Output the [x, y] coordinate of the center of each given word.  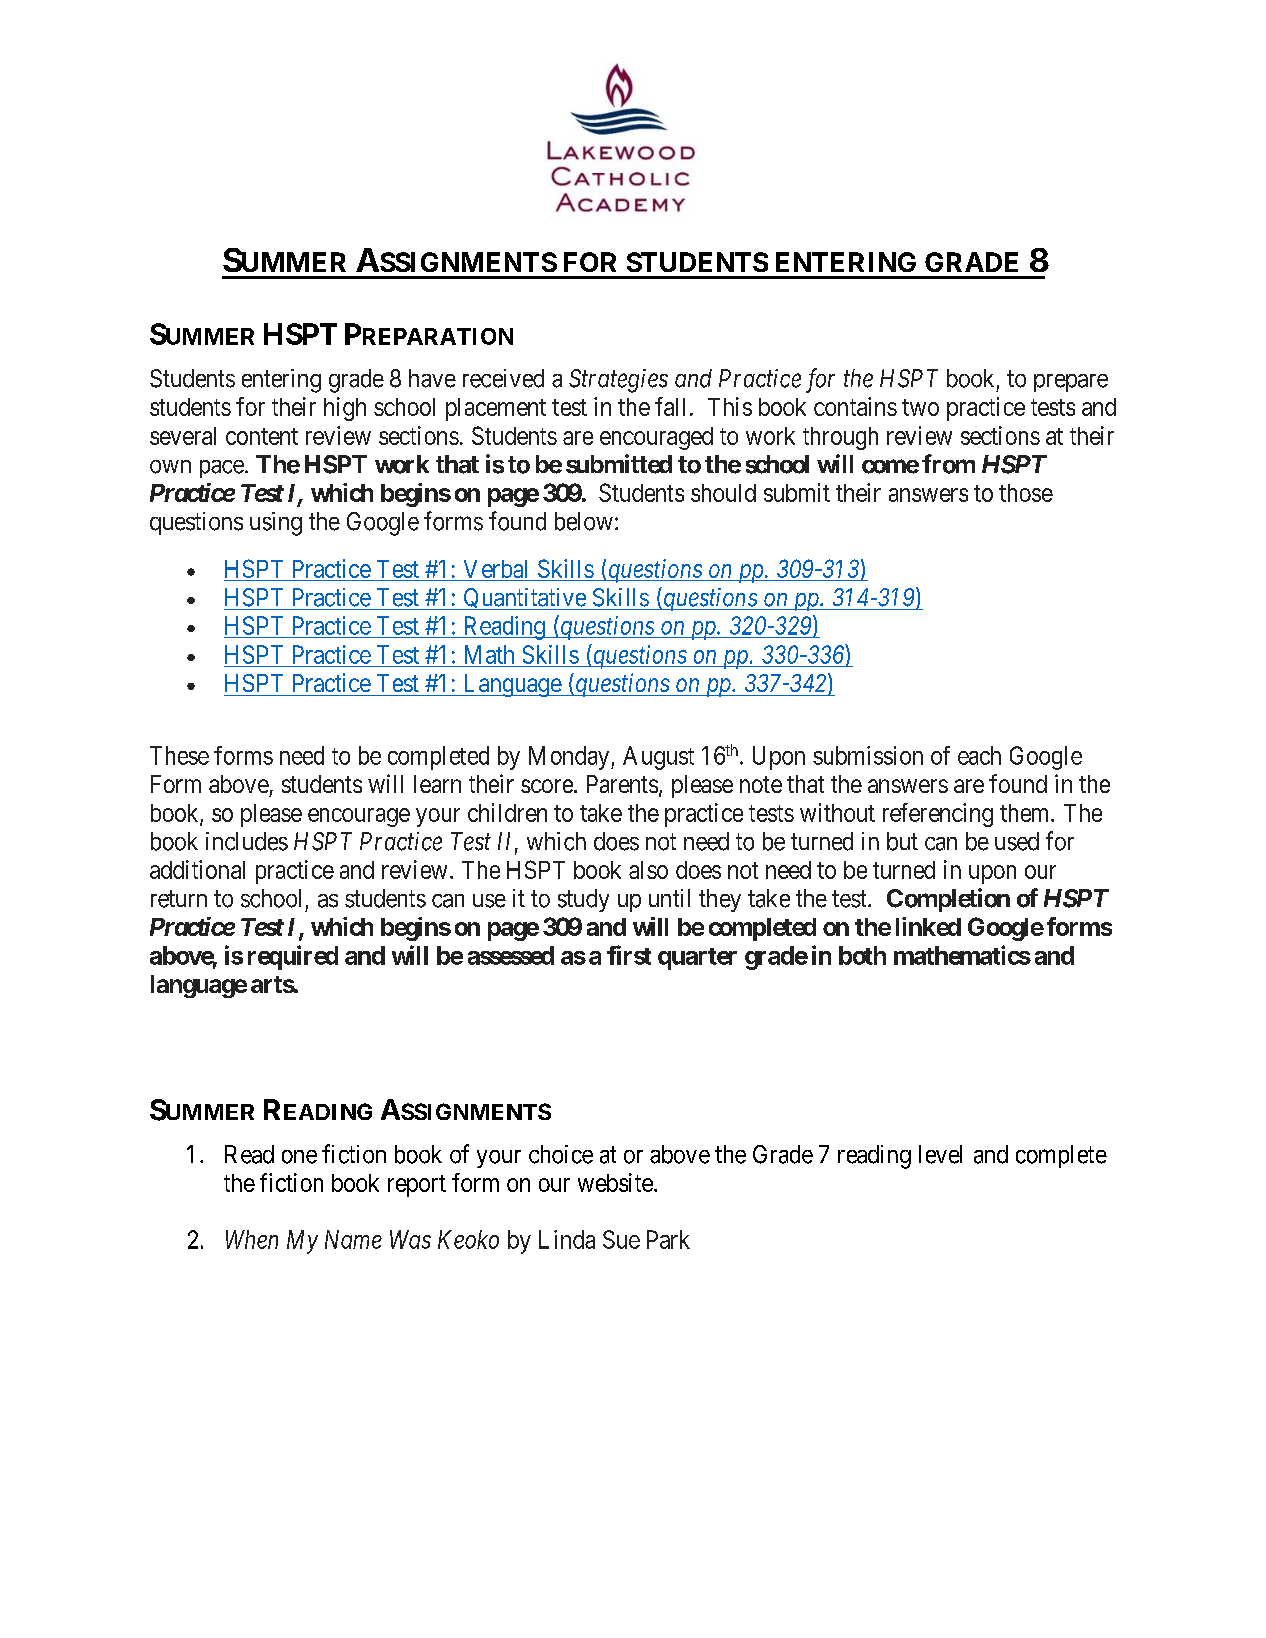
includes [247, 841]
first [629, 955]
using [276, 524]
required [293, 957]
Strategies [618, 381]
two [920, 407]
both [862, 955]
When [252, 1239]
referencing [938, 815]
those [1026, 493]
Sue [621, 1239]
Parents [622, 784]
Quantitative [524, 599]
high [345, 409]
